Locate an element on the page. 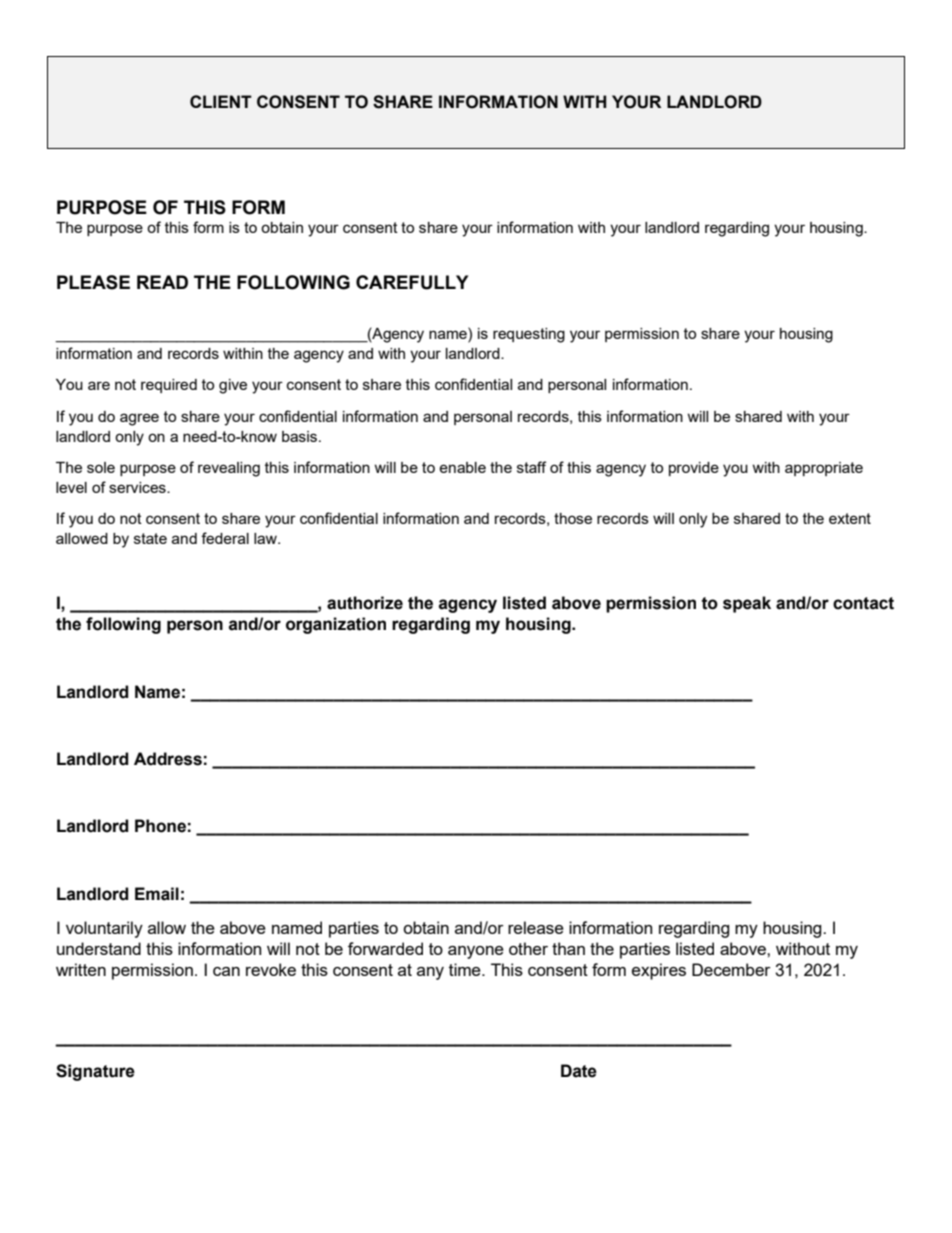 This document has height=1233, width=952. authorize is located at coordinates (365, 603).
